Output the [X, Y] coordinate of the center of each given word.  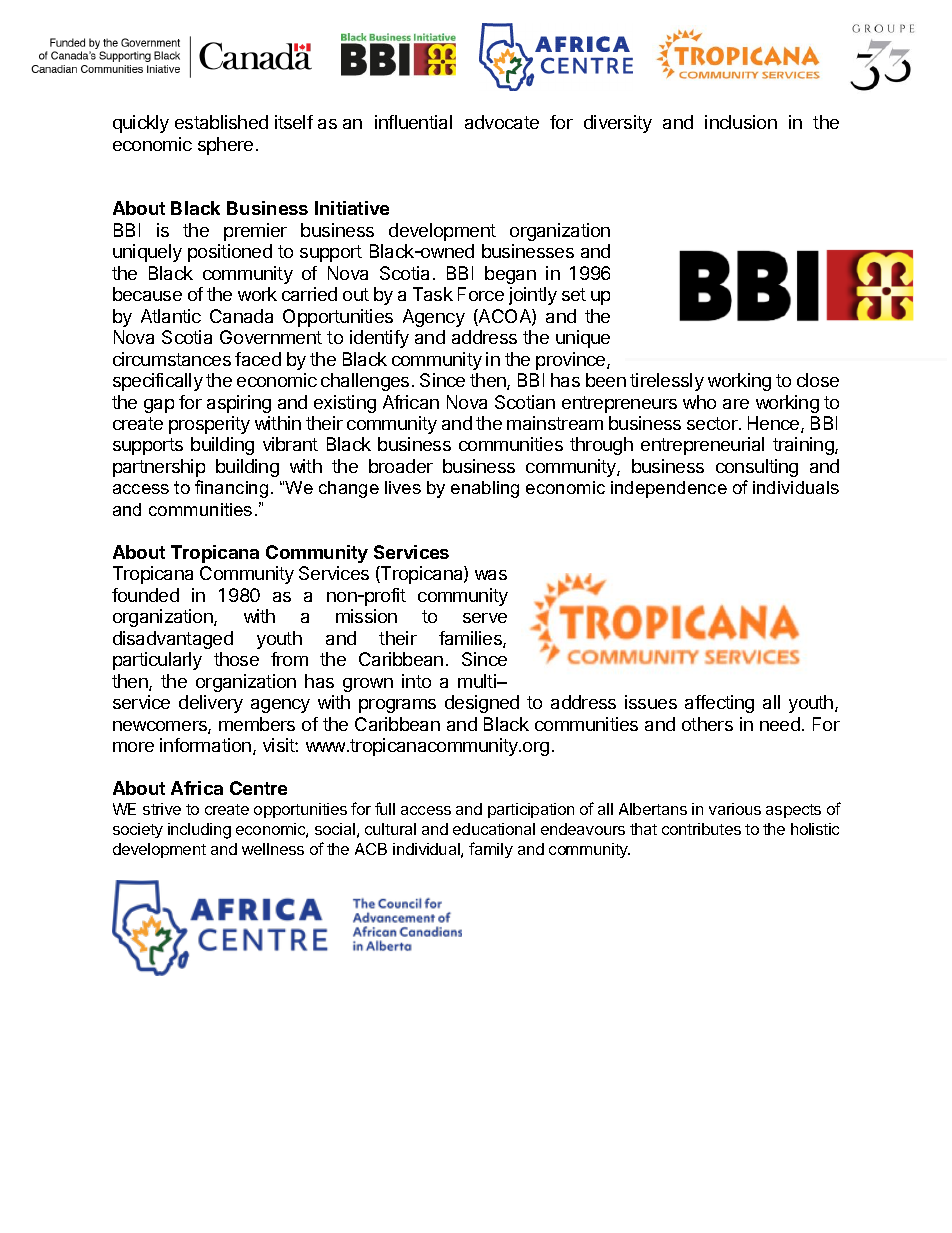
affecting [719, 704]
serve [485, 618]
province [572, 361]
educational [494, 829]
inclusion [741, 122]
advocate [502, 122]
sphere [225, 146]
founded [145, 595]
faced [258, 359]
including [199, 831]
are [736, 404]
